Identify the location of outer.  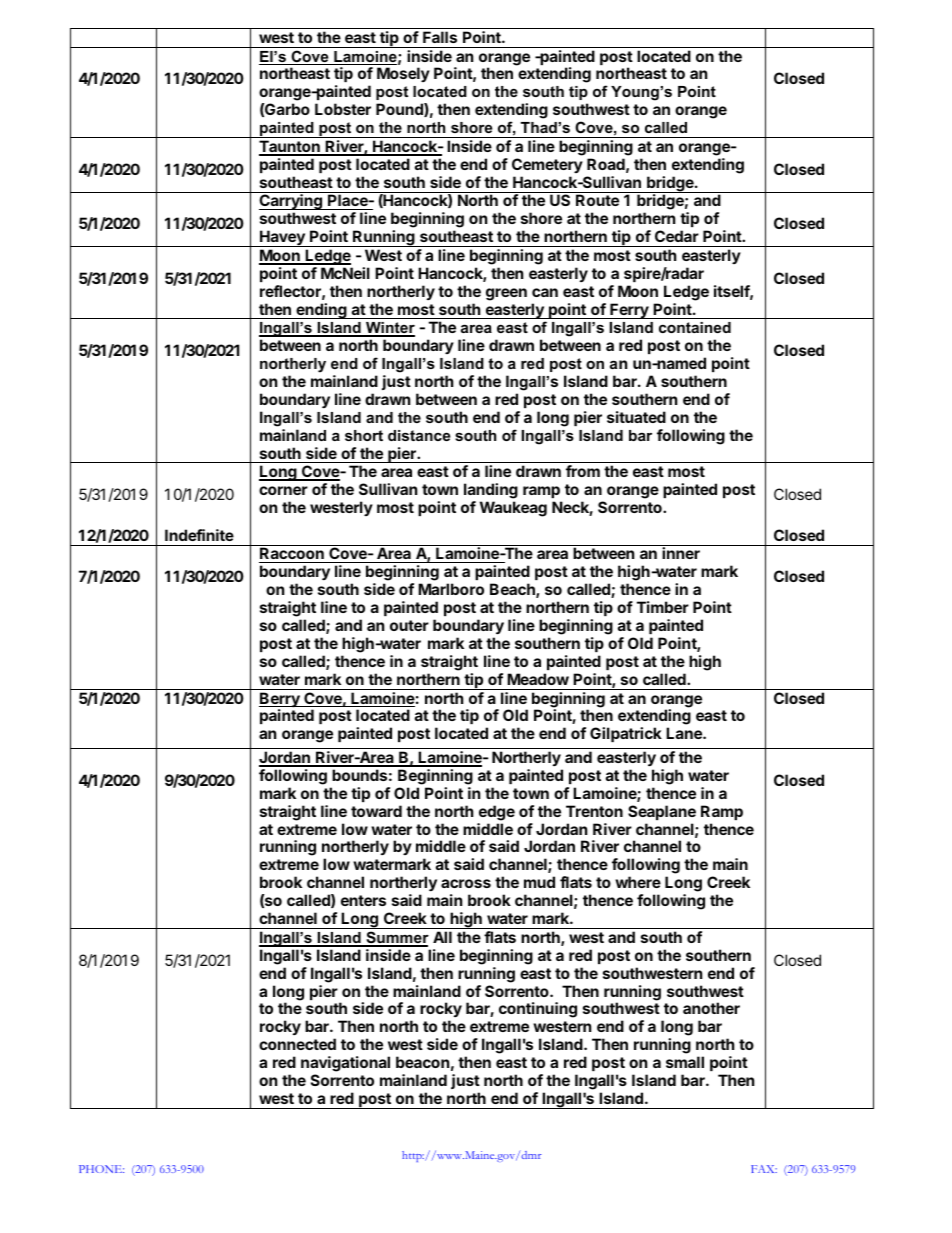
(409, 625).
